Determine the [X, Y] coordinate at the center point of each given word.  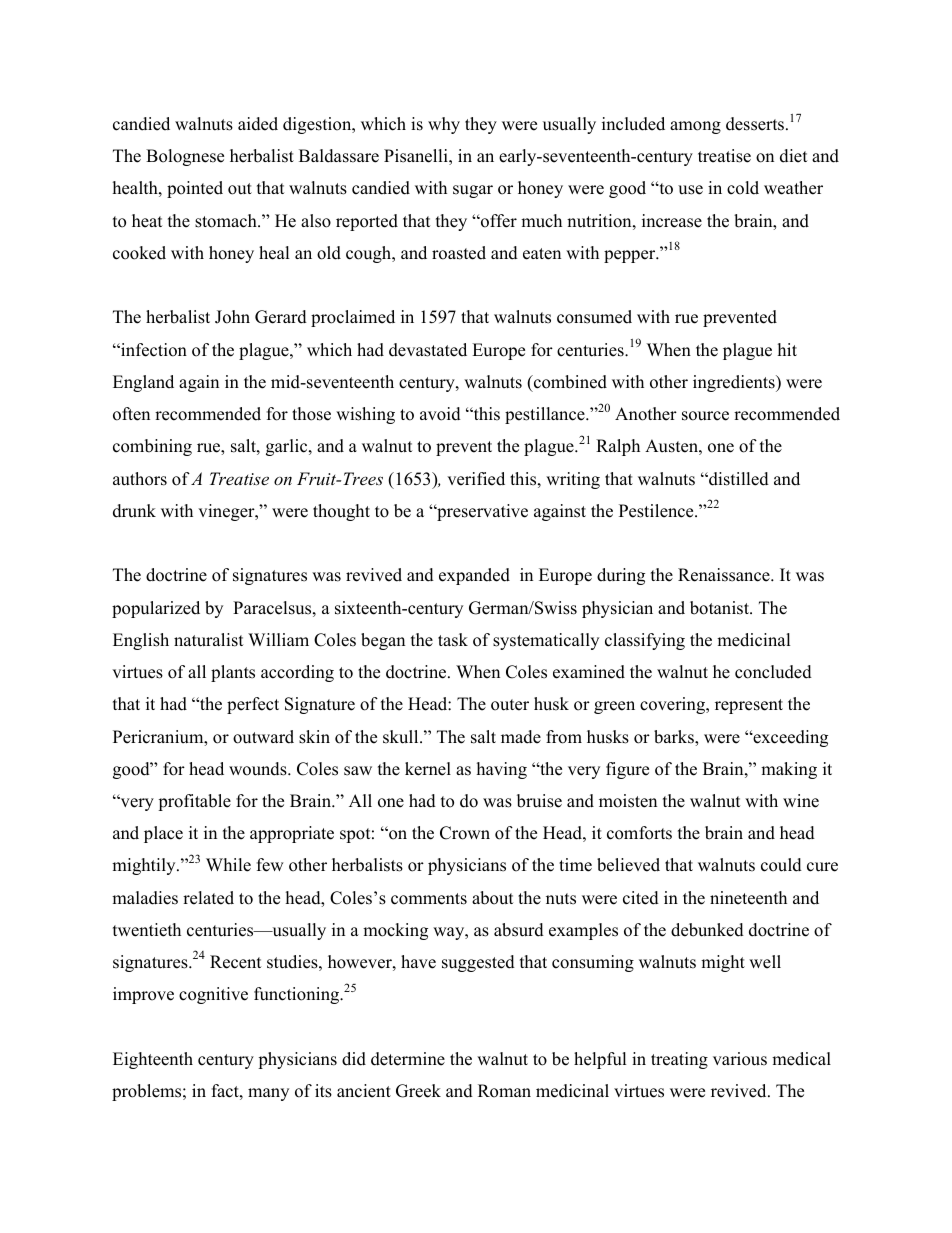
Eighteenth [153, 1060]
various [740, 1059]
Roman [504, 1091]
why [444, 125]
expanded [474, 576]
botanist [720, 608]
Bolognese [185, 157]
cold [743, 188]
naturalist [209, 640]
